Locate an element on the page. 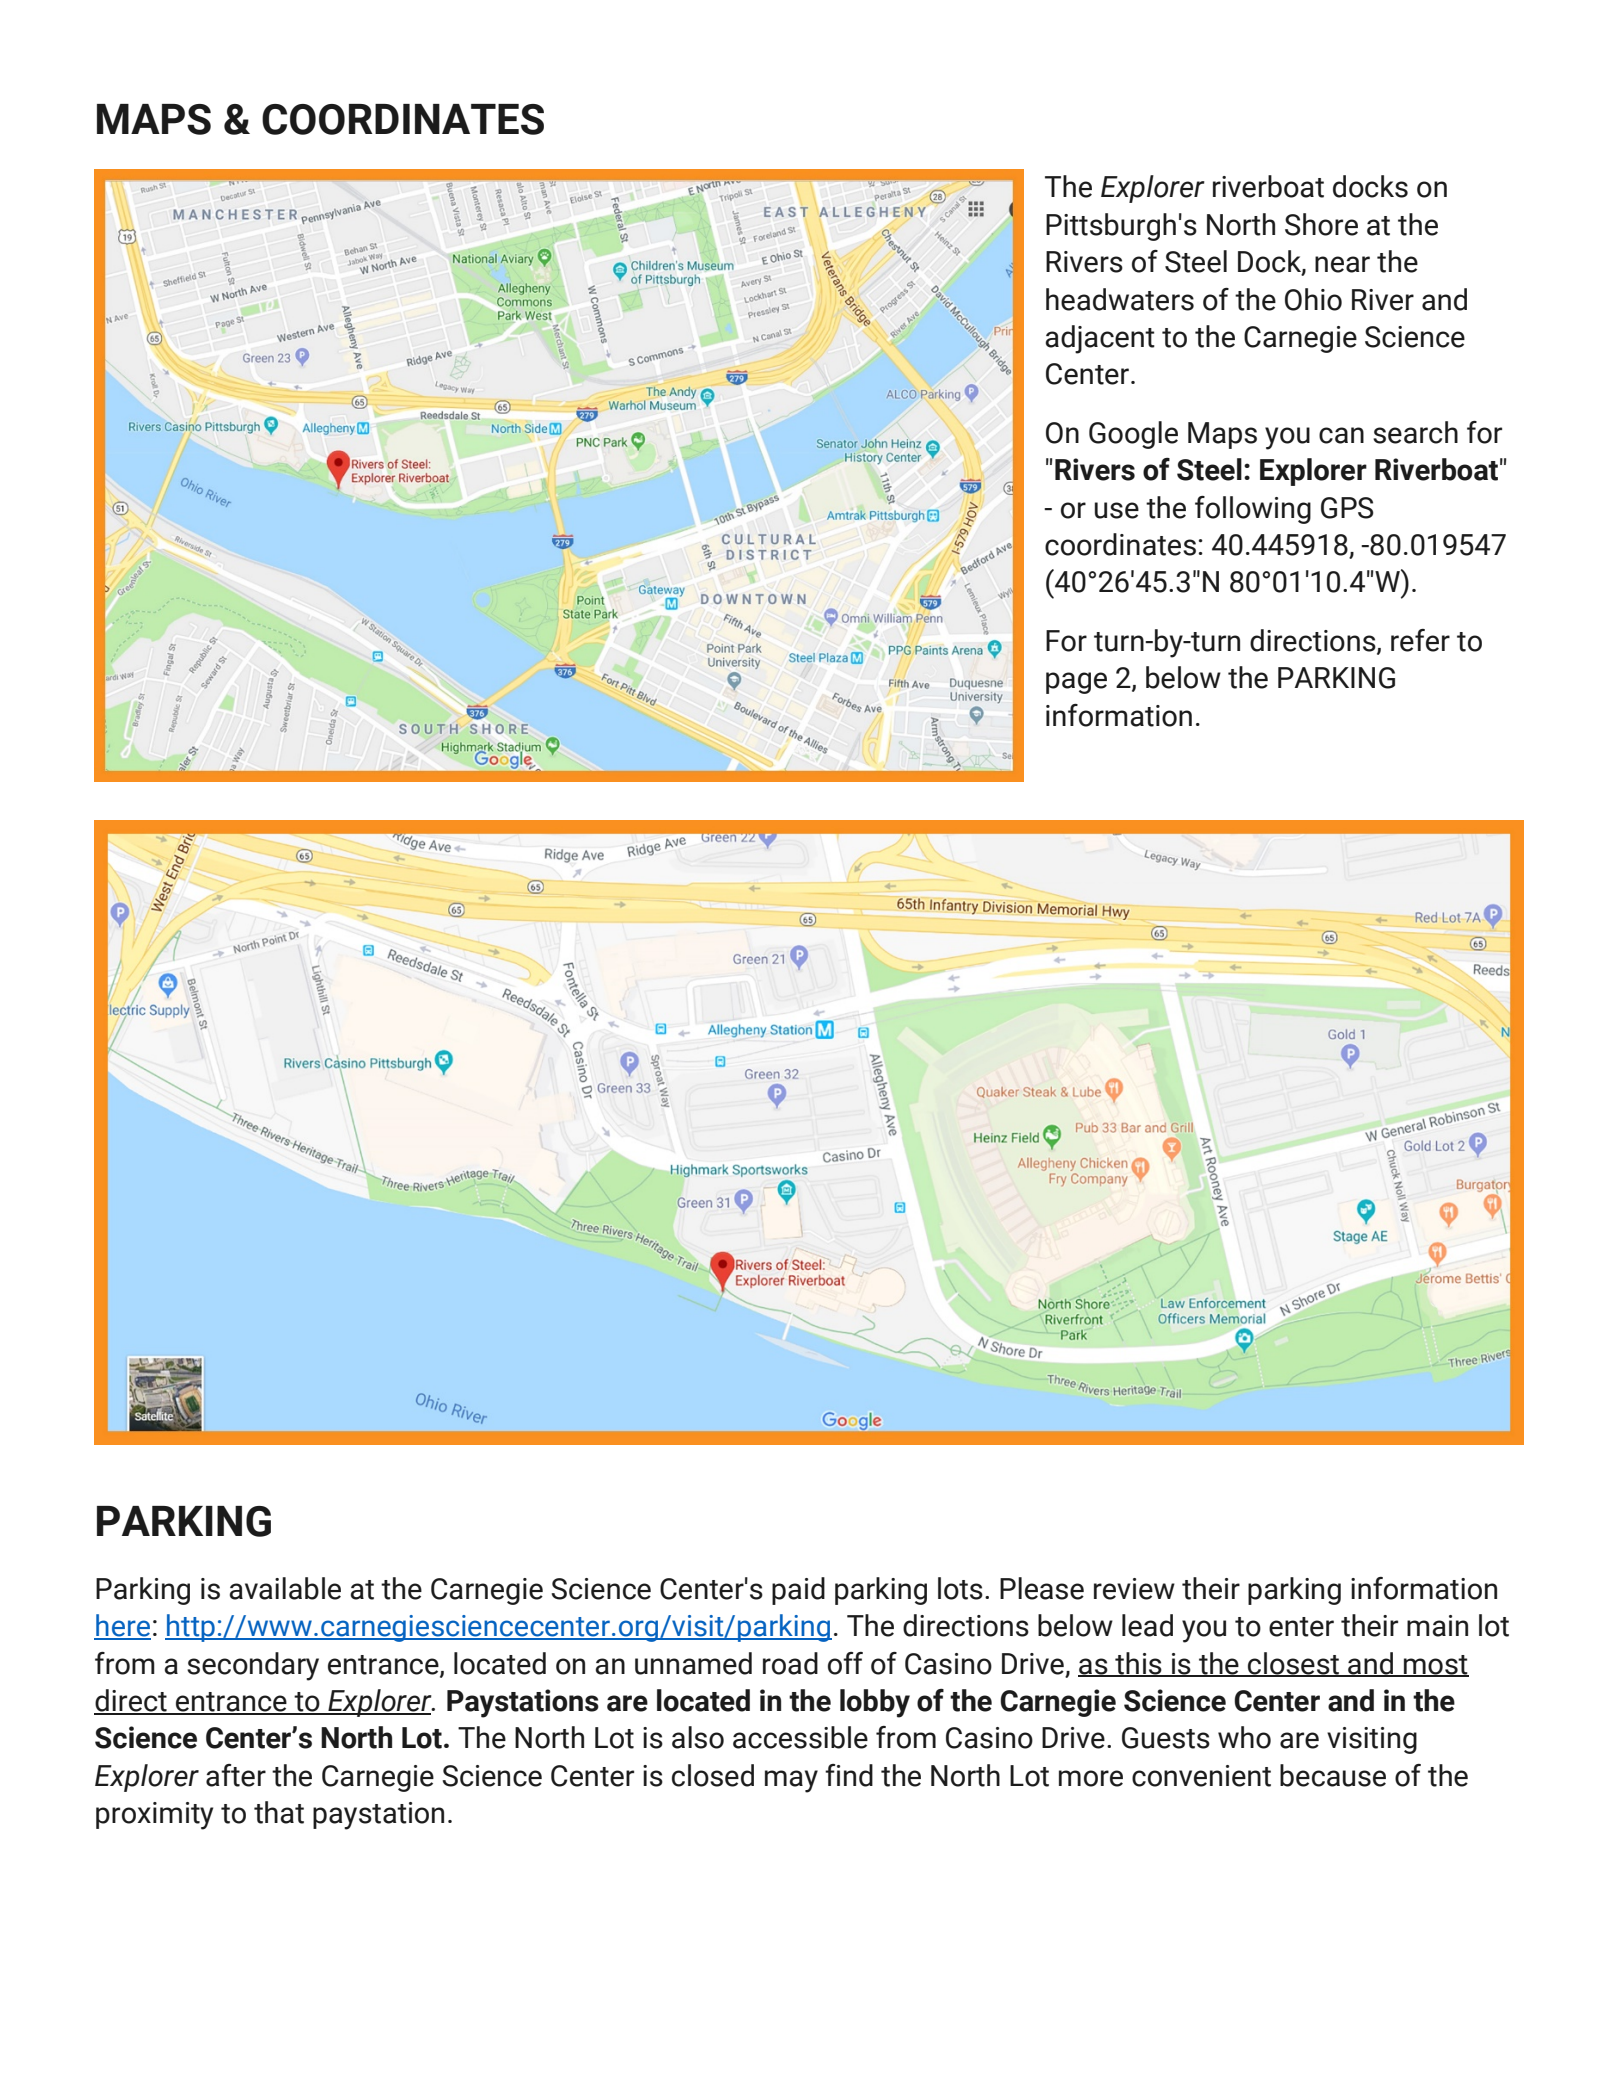 The height and width of the page is (2081, 1608). page is located at coordinates (1076, 683).
